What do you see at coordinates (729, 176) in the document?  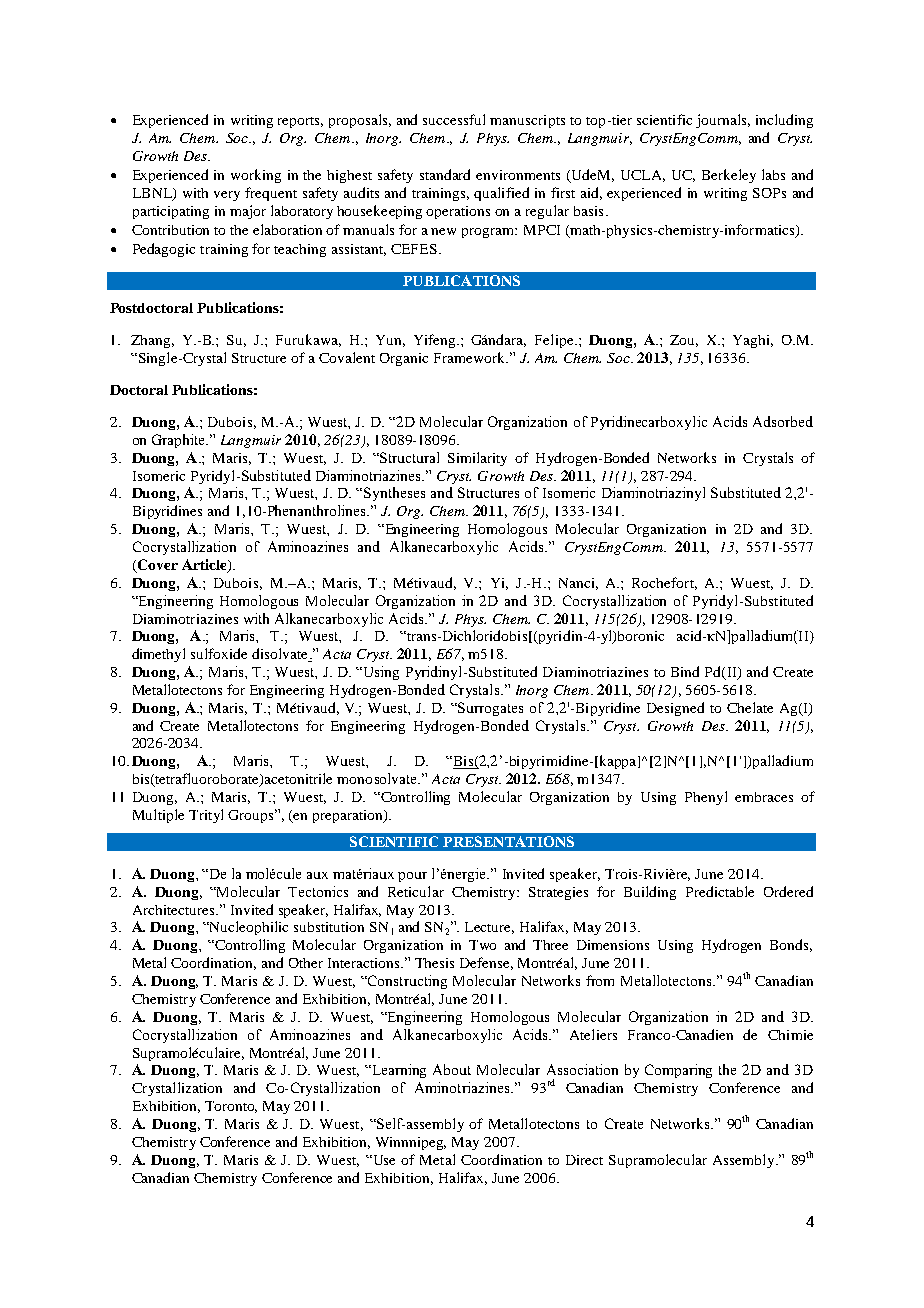 I see `Berkeley` at bounding box center [729, 176].
